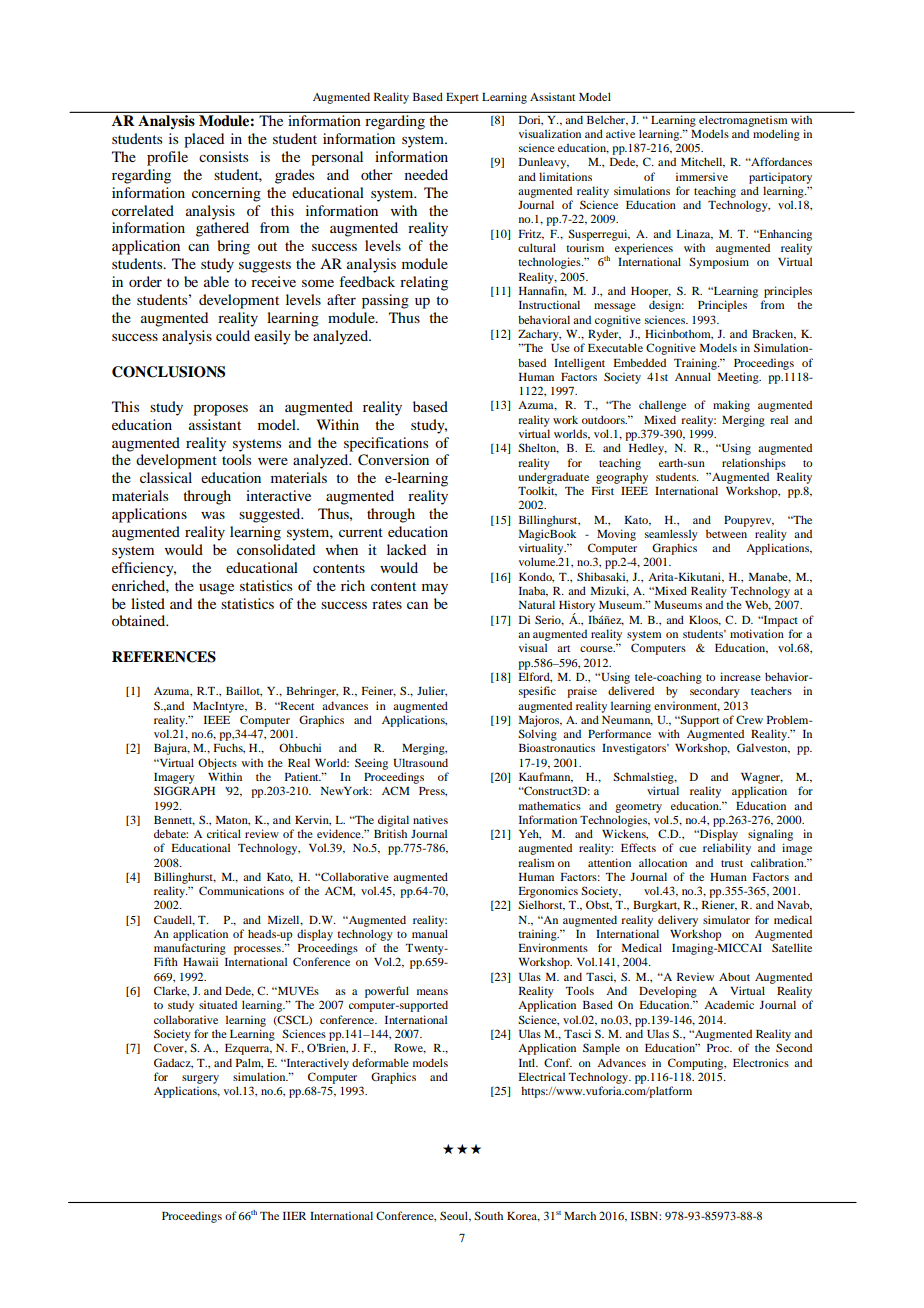  I want to click on immersive, so click(702, 176).
